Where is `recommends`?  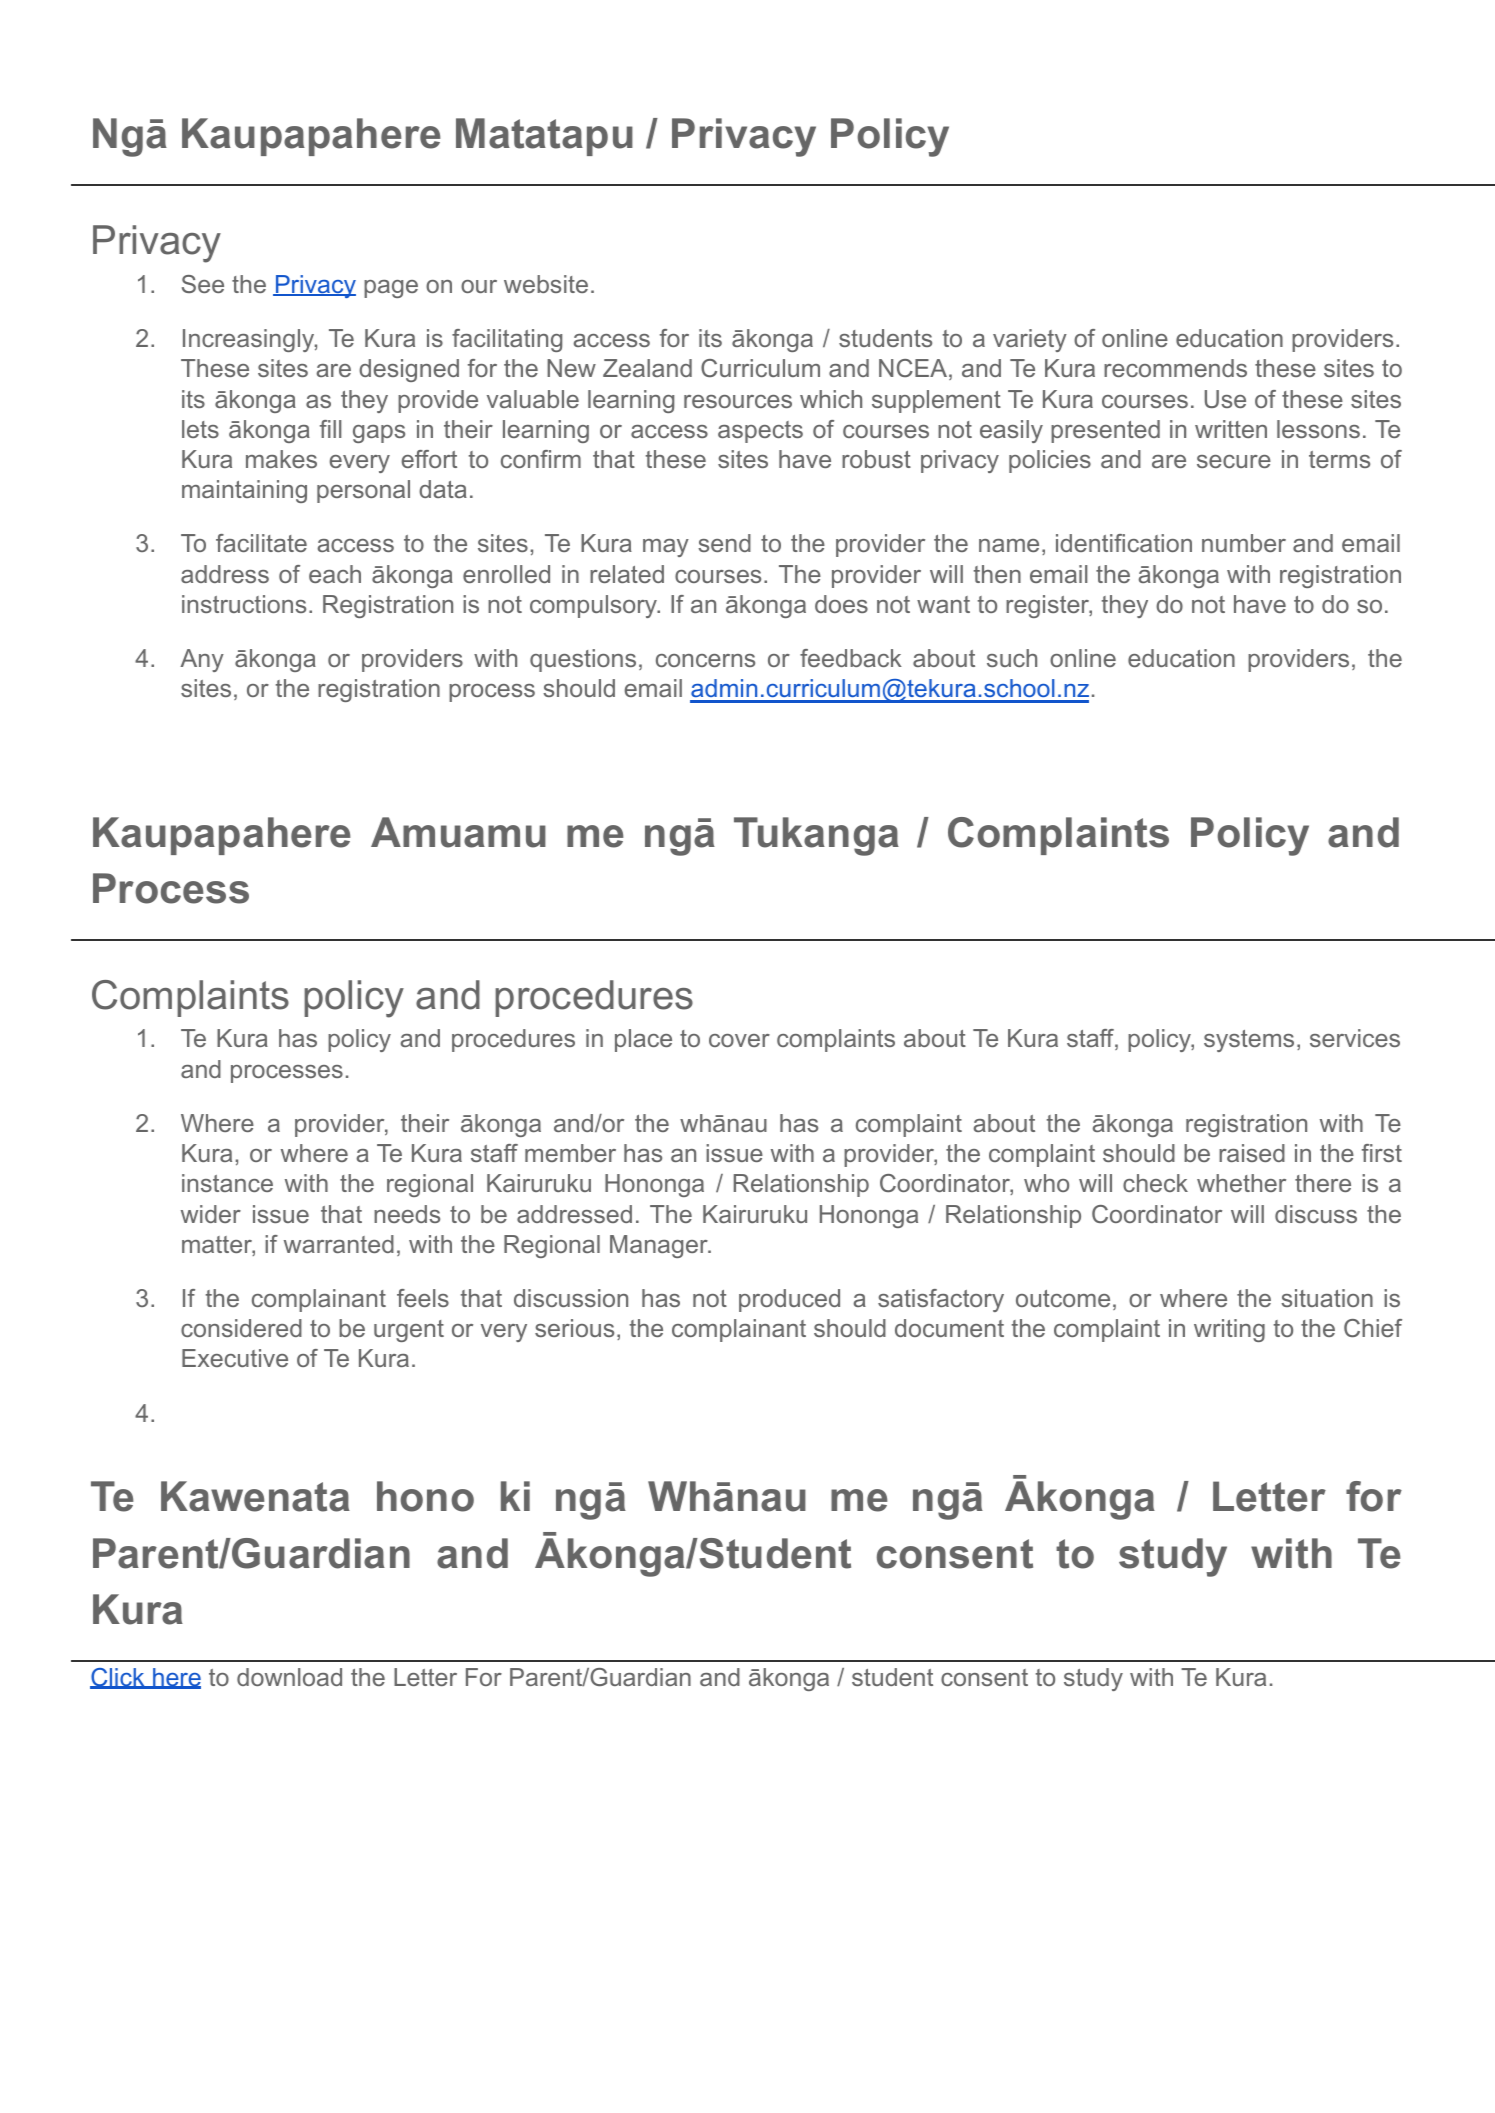
recommends is located at coordinates (1175, 368).
